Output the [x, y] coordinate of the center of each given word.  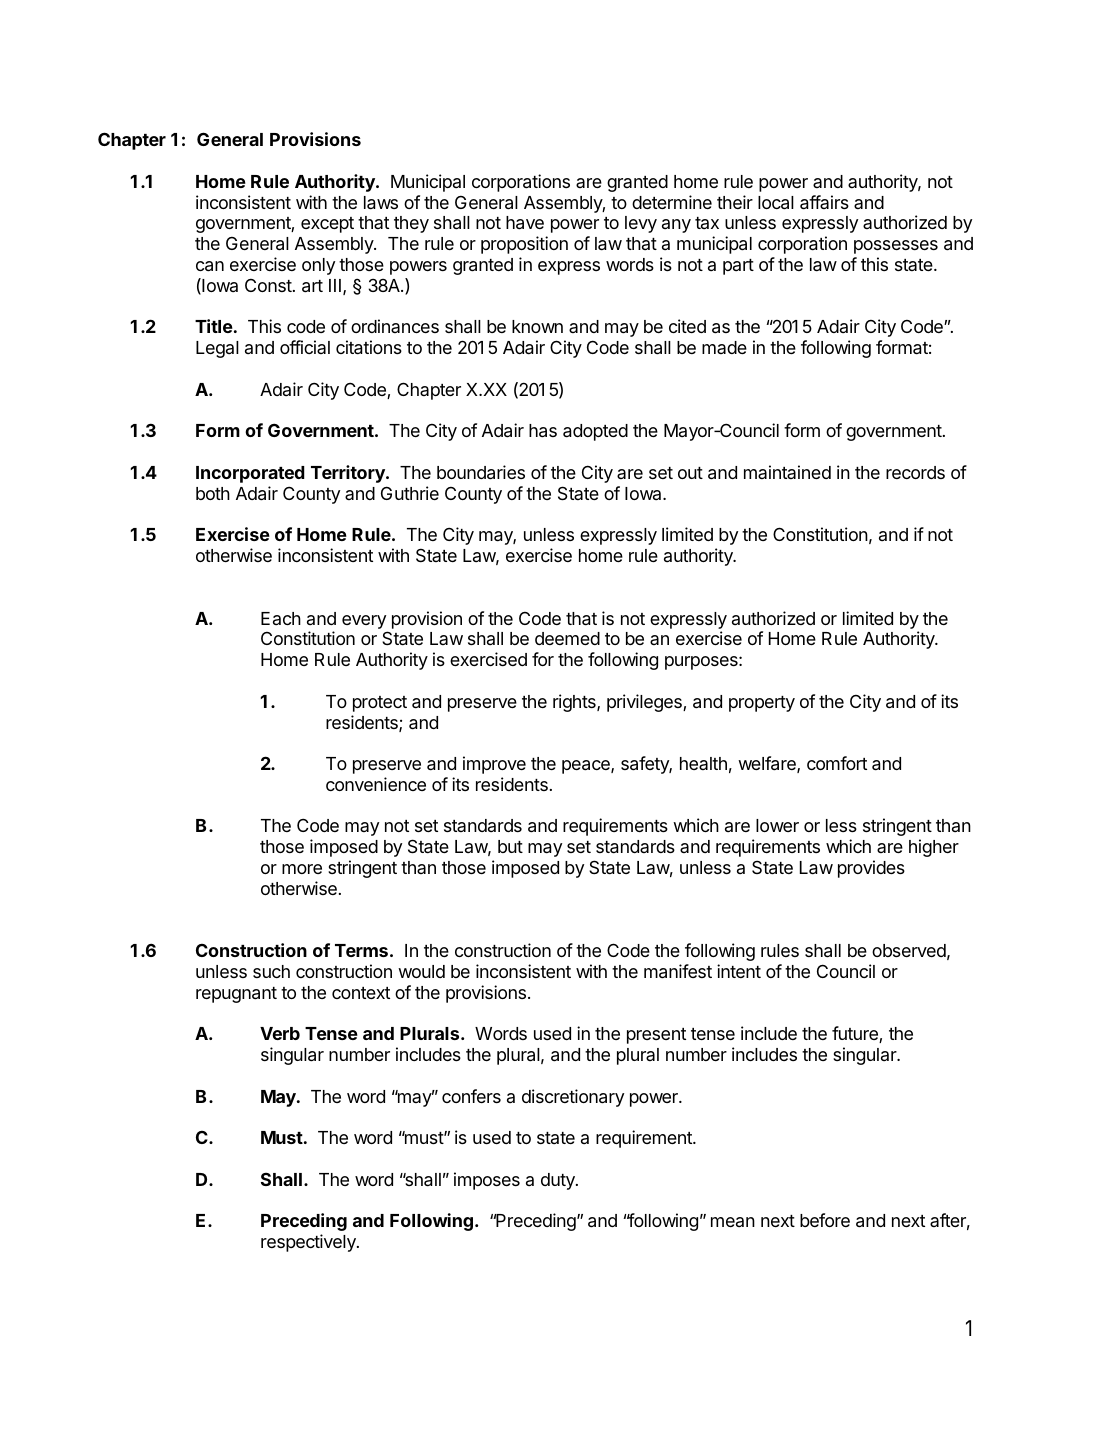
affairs [824, 202]
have [525, 223]
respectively [309, 1243]
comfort [837, 763]
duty [559, 1181]
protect [380, 704]
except [327, 225]
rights [575, 703]
